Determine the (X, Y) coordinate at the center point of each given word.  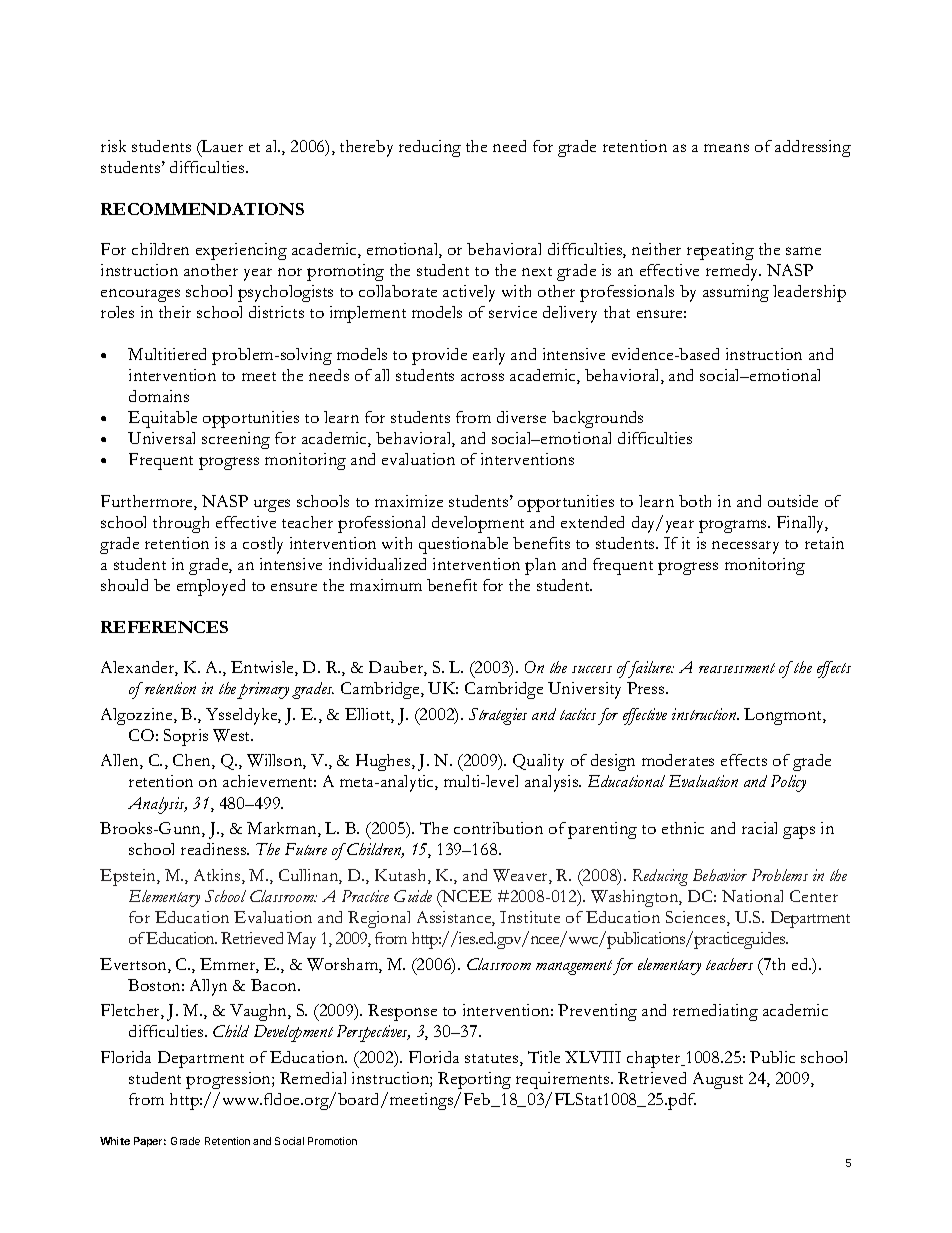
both (695, 501)
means (726, 148)
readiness (215, 849)
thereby (366, 148)
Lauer (221, 148)
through (181, 524)
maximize (409, 501)
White (115, 1141)
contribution (498, 828)
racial (759, 828)
